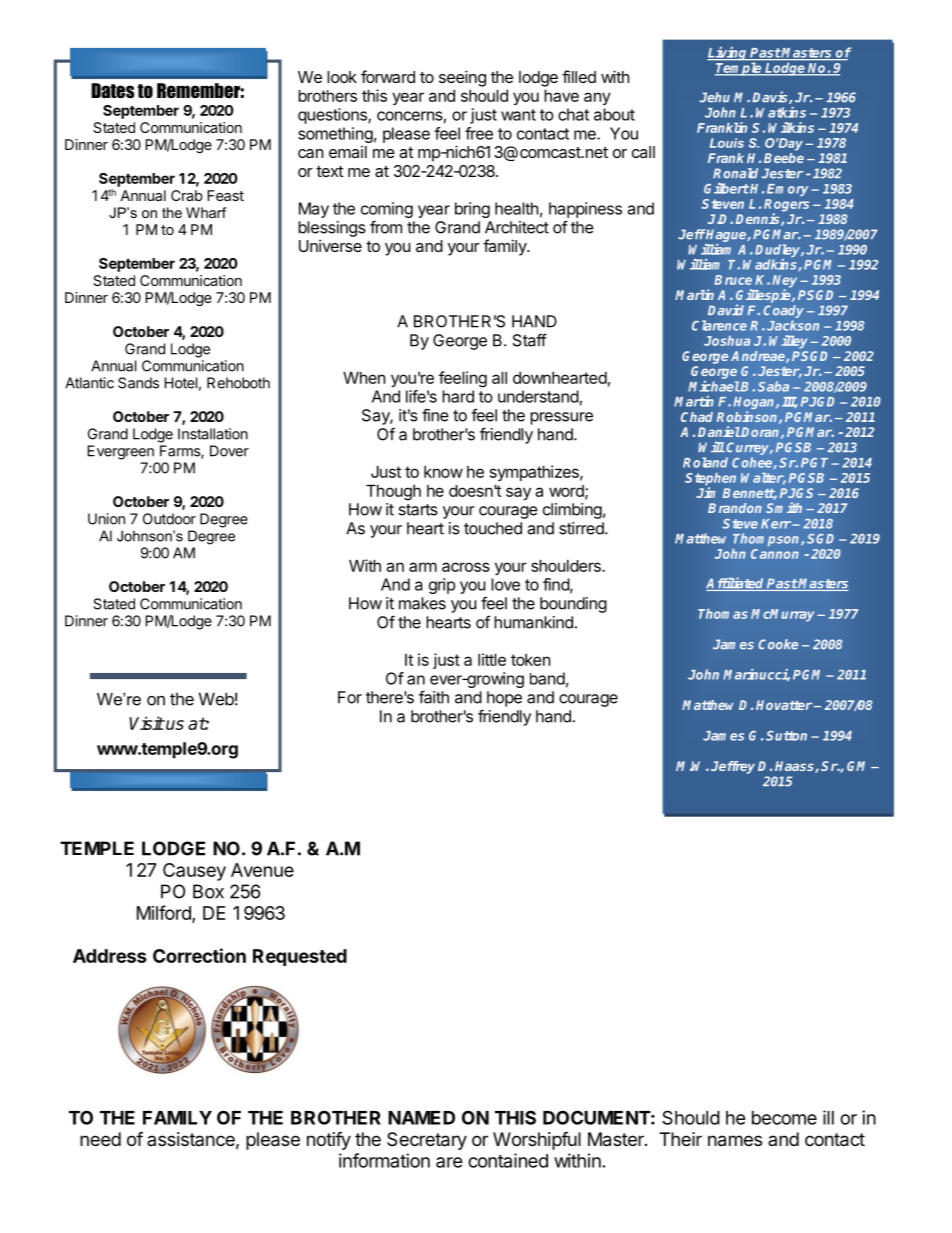 The width and height of the document is (952, 1233). I want to click on Secretary, so click(427, 1141).
